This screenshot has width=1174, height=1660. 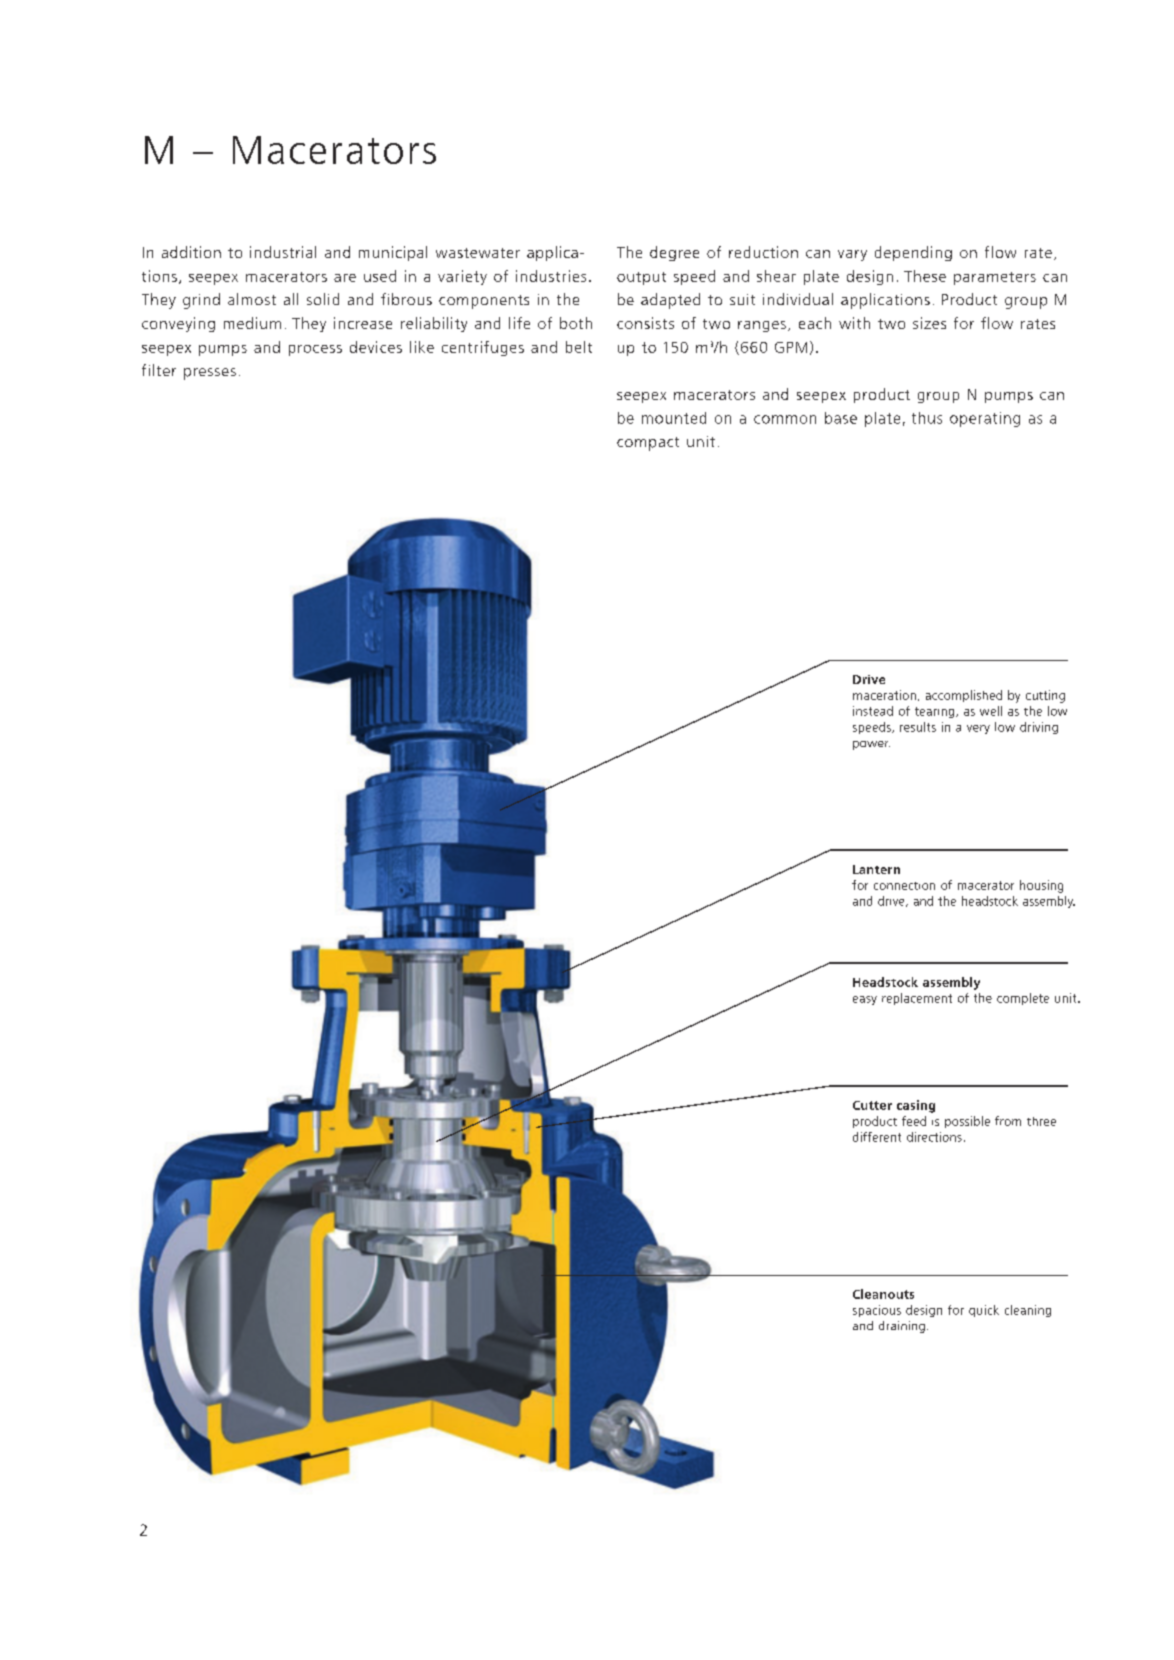 I want to click on instead, so click(x=873, y=711).
